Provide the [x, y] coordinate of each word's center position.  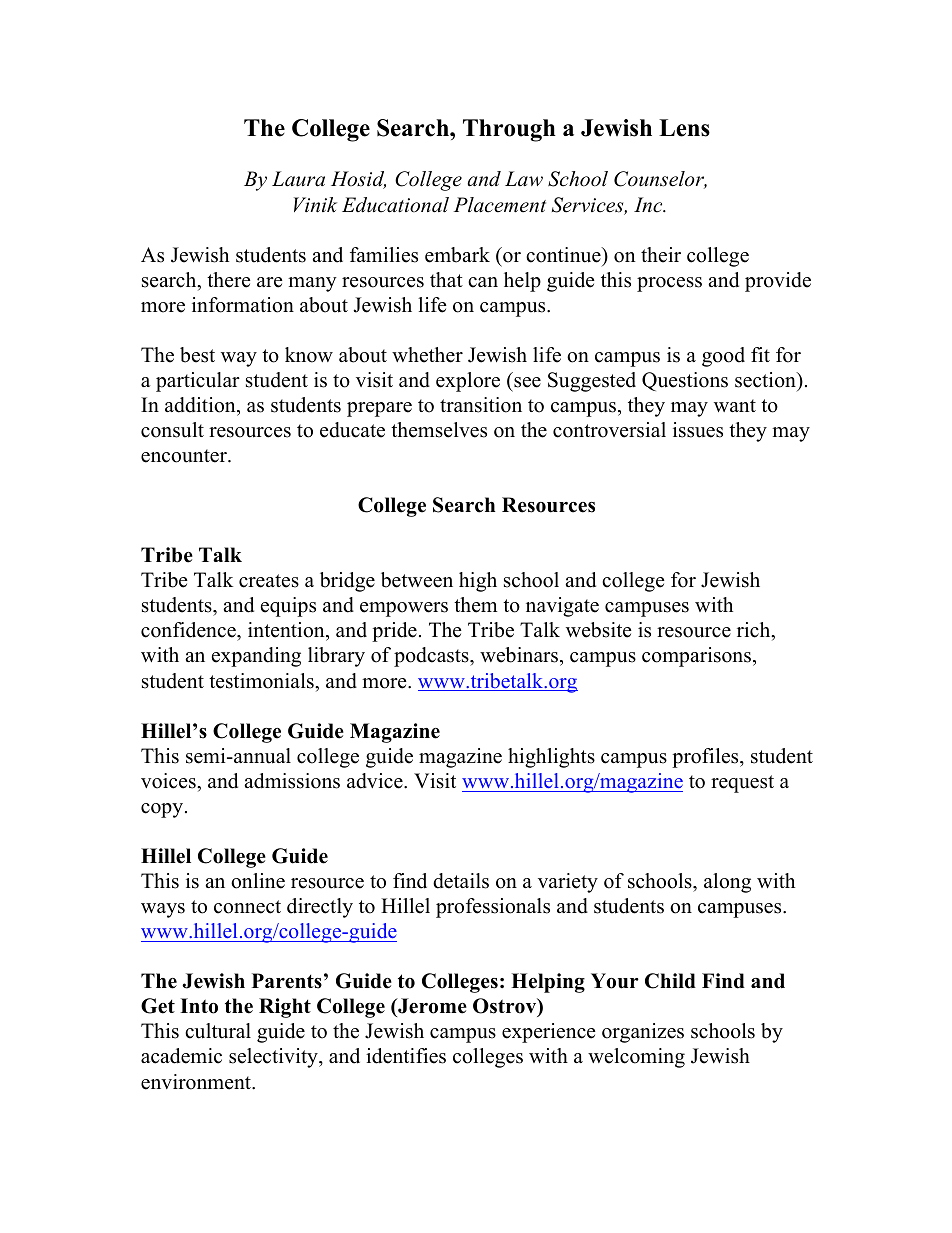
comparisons [696, 657]
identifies [406, 1056]
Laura [298, 179]
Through [509, 130]
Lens [684, 128]
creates [269, 581]
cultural [218, 1031]
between [417, 580]
